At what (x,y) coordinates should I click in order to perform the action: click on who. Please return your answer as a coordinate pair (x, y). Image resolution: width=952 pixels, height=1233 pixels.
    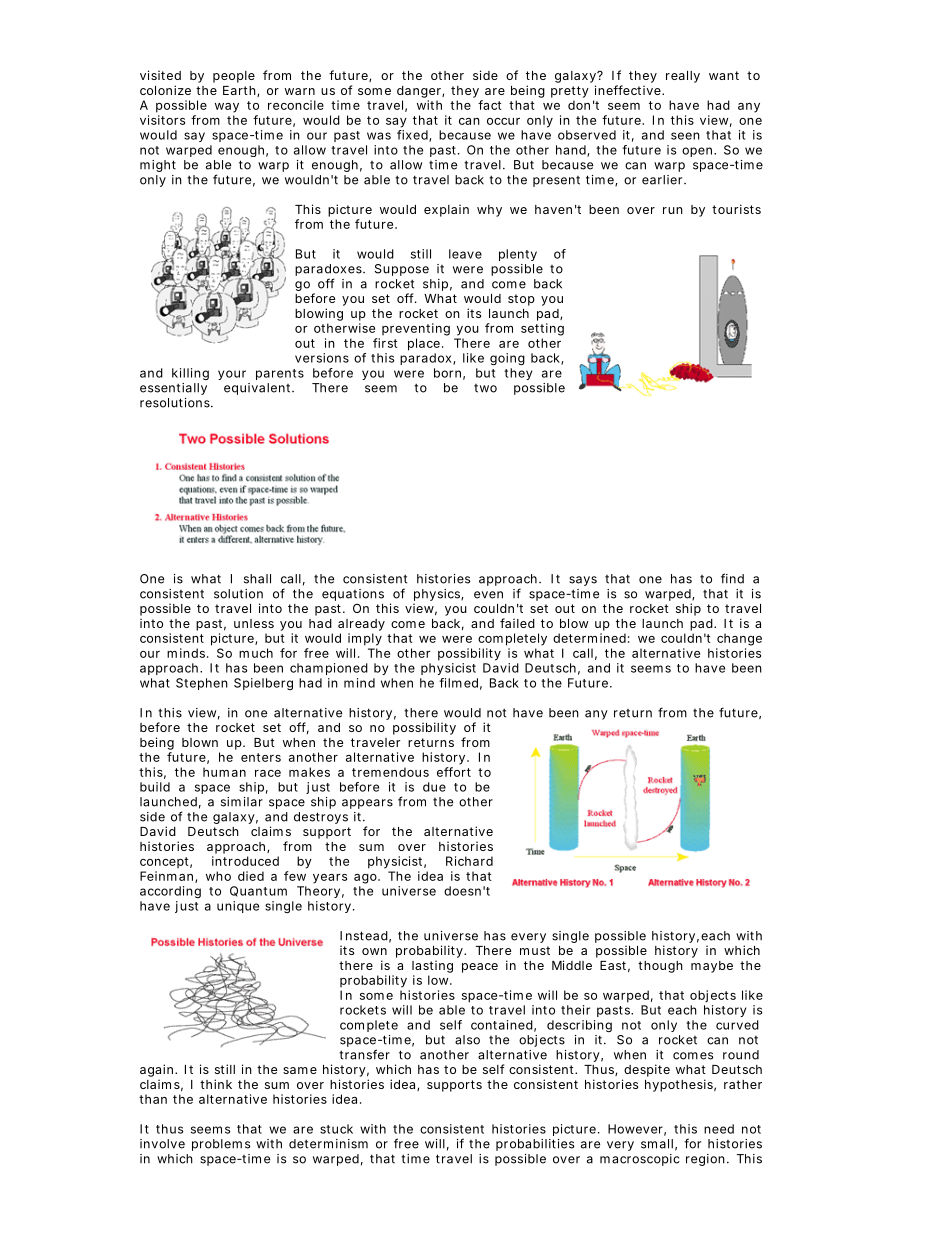
    Looking at the image, I should click on (218, 876).
